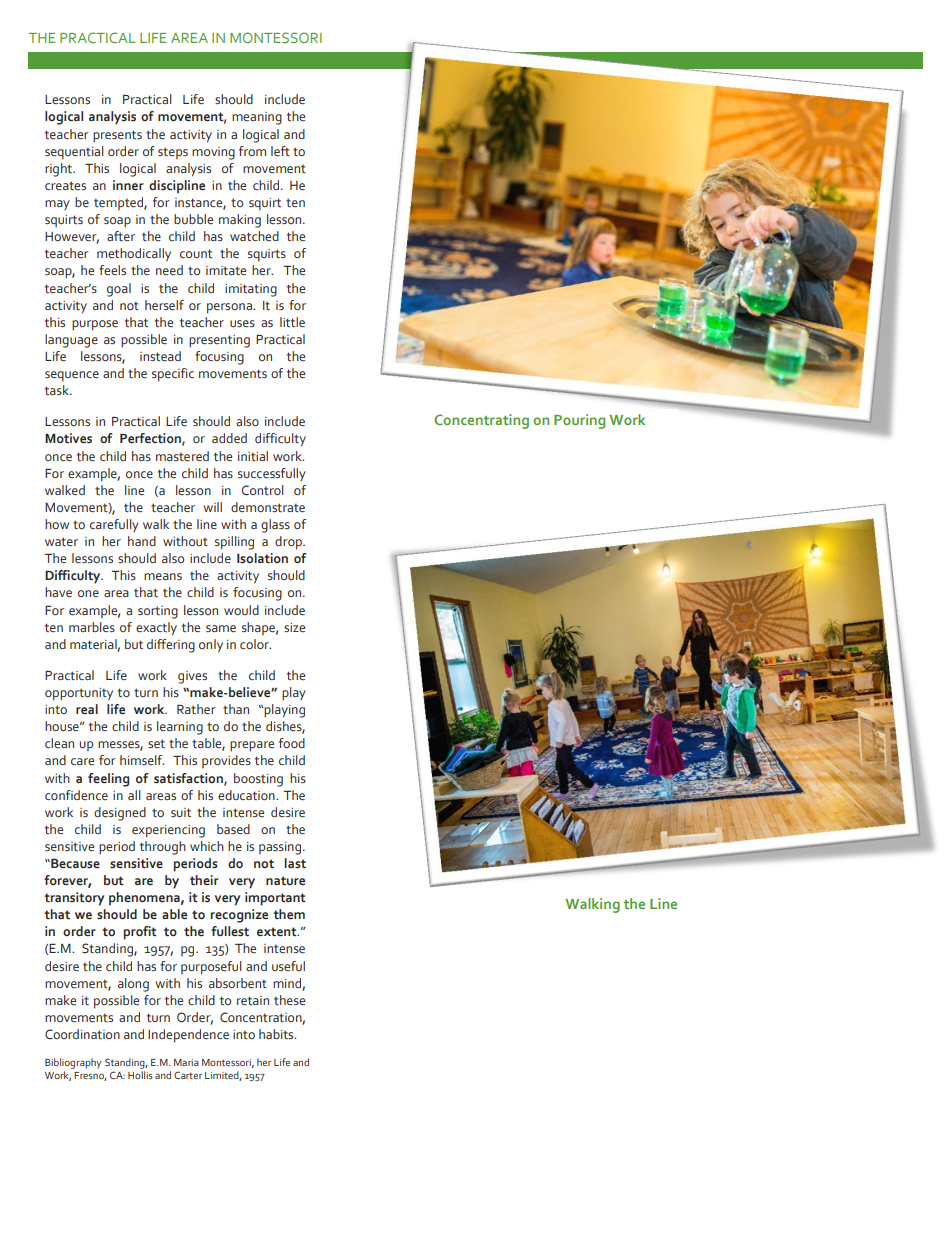 The width and height of the page is (952, 1233). Describe the element at coordinates (289, 1000) in the page. I see `these` at that location.
